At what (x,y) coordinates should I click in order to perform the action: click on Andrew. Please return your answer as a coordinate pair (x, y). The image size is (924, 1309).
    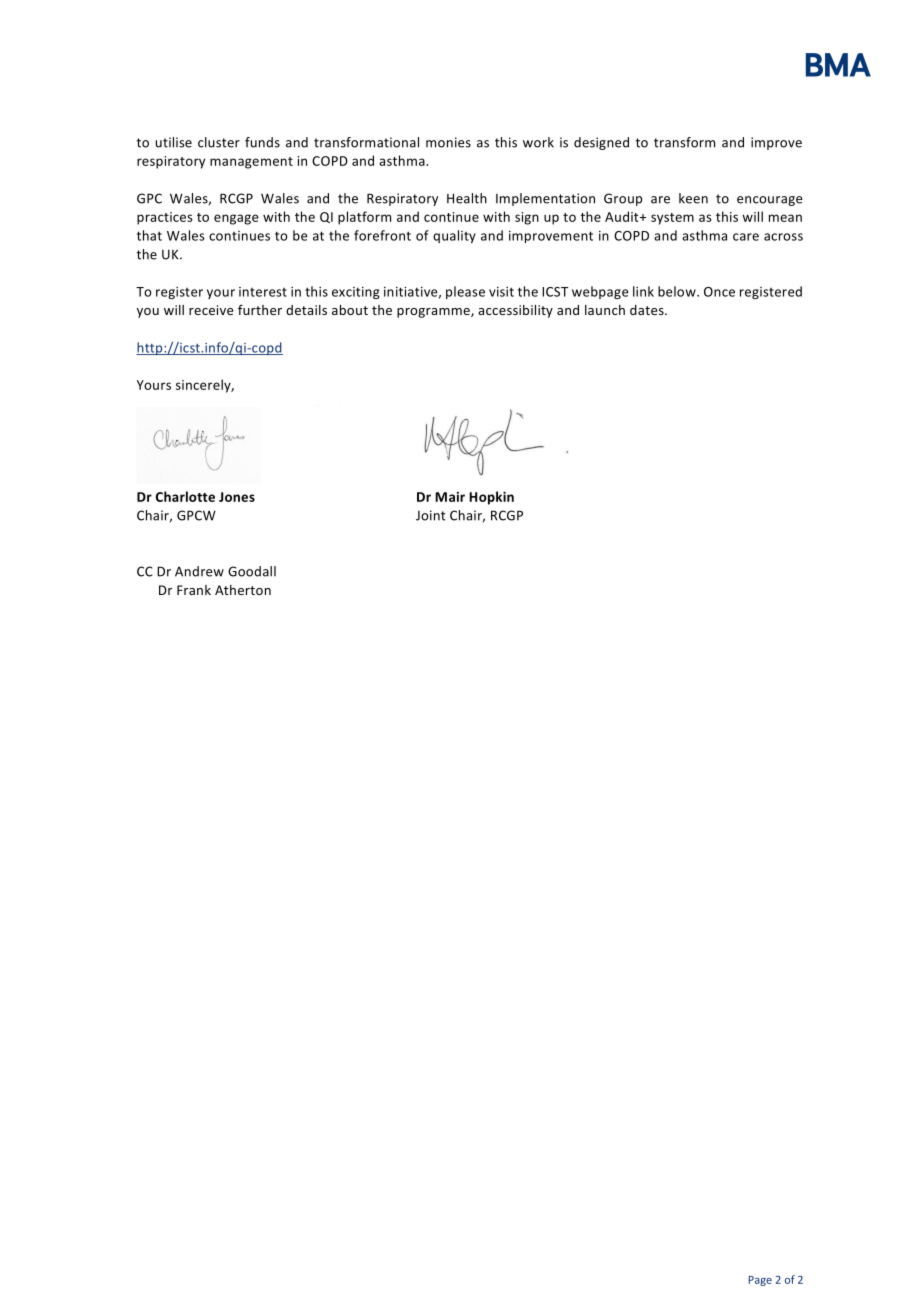
    Looking at the image, I should click on (199, 571).
